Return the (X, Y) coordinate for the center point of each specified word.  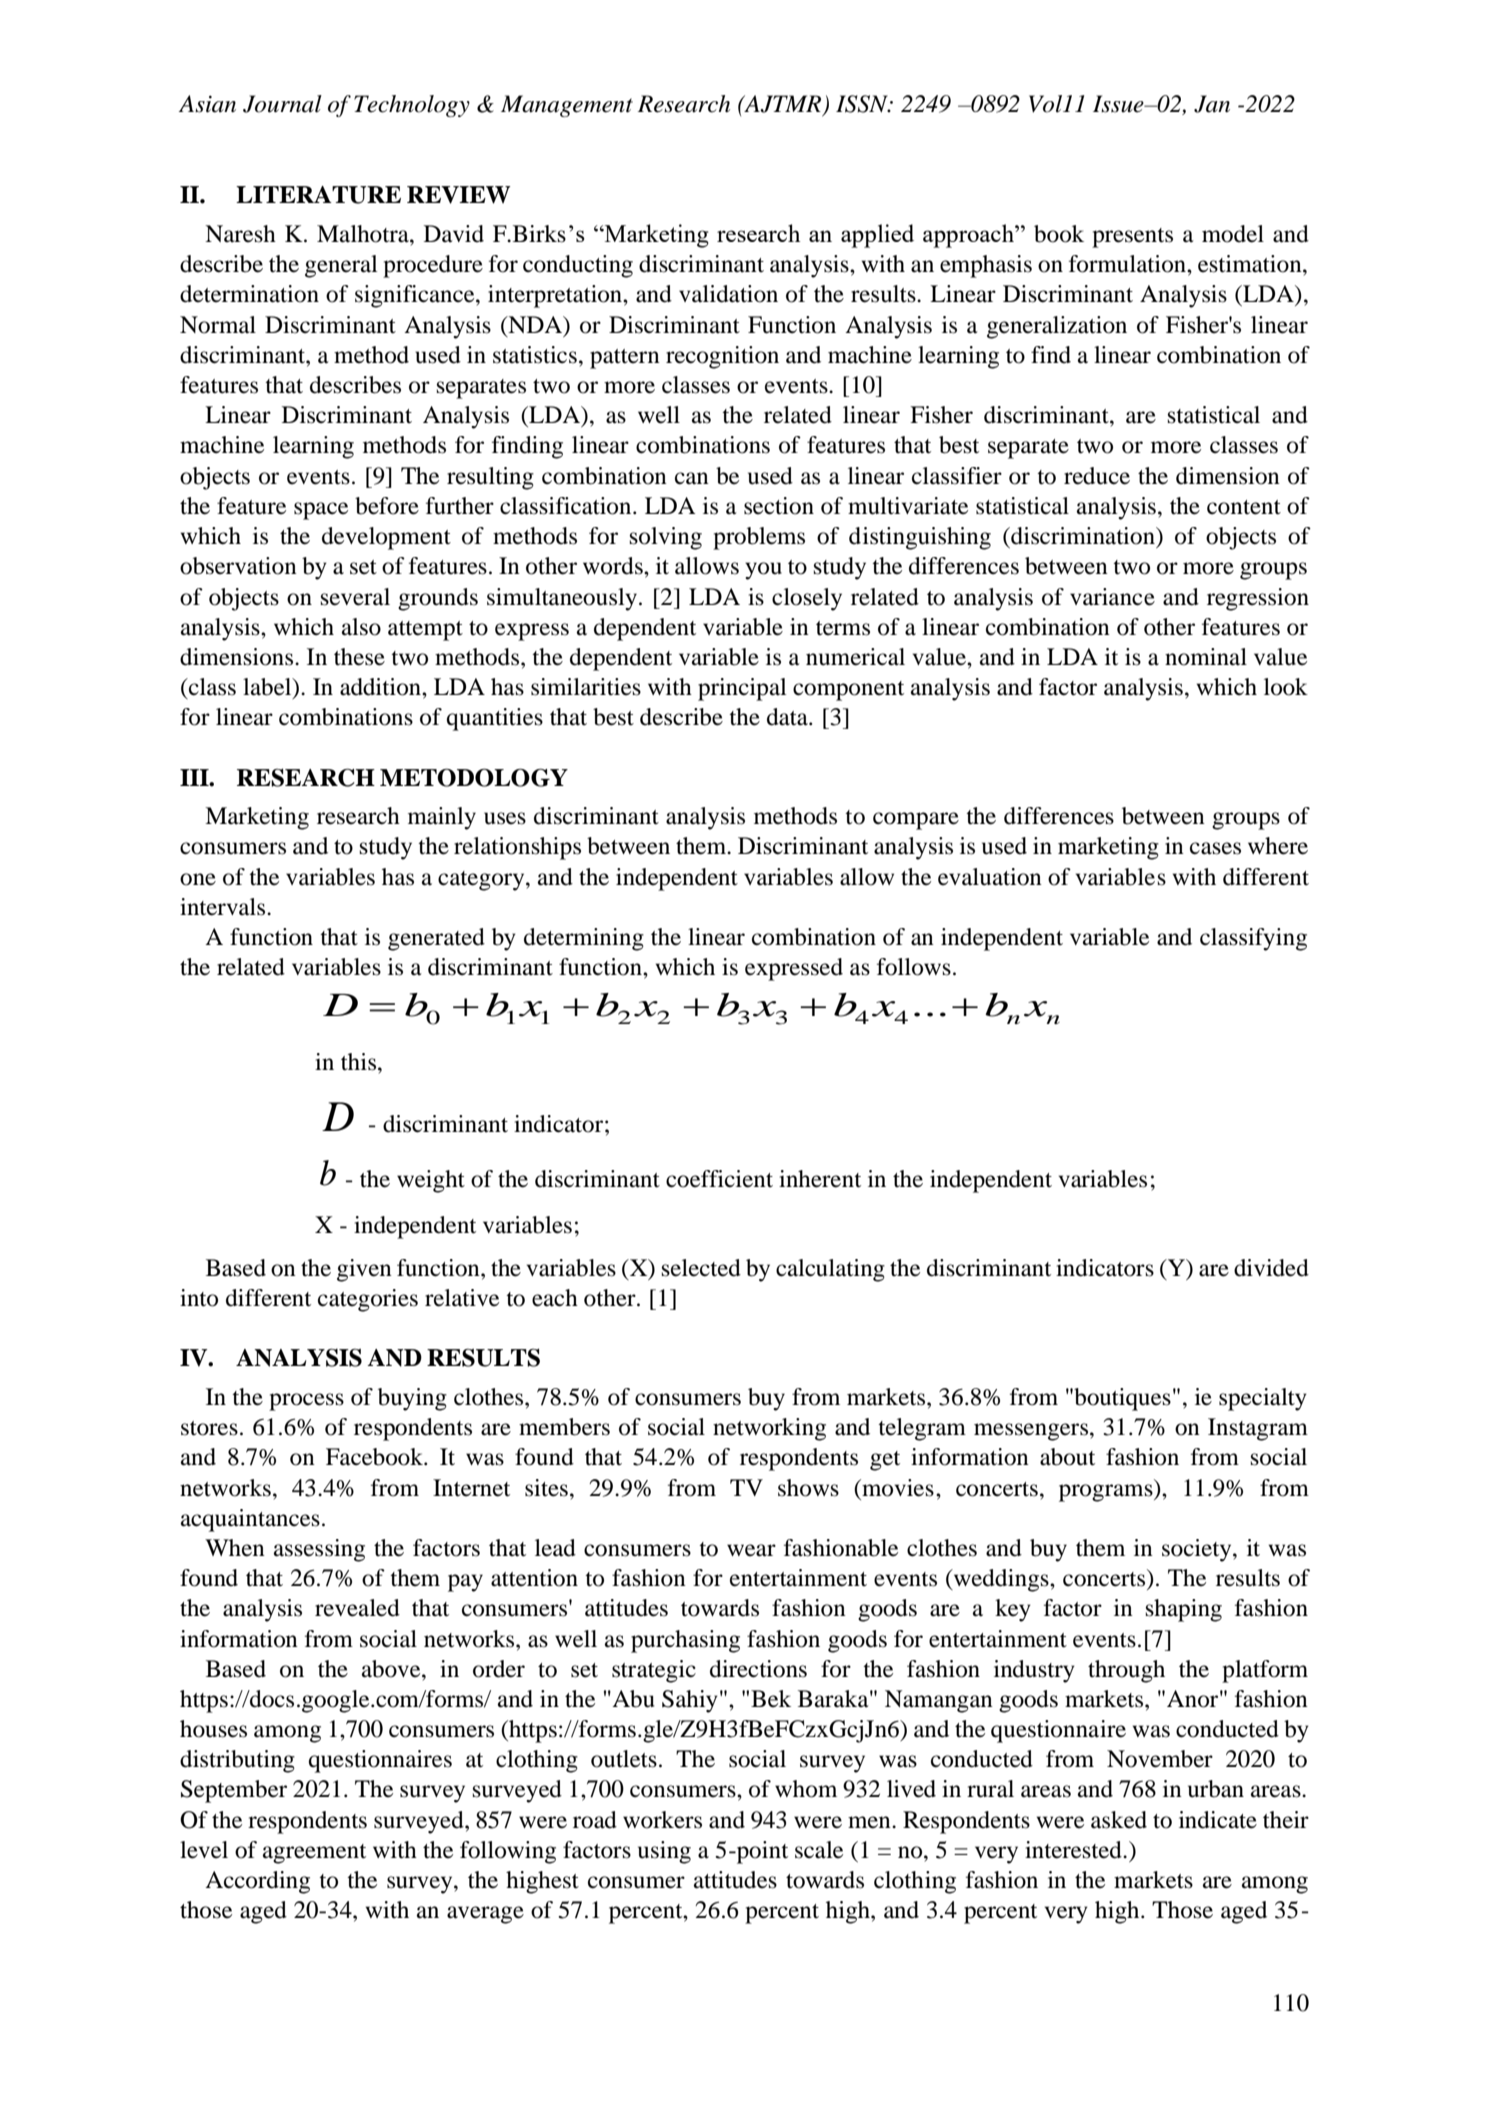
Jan (1212, 104)
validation (728, 294)
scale (819, 1850)
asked (1119, 1820)
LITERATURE (318, 195)
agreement (314, 1854)
